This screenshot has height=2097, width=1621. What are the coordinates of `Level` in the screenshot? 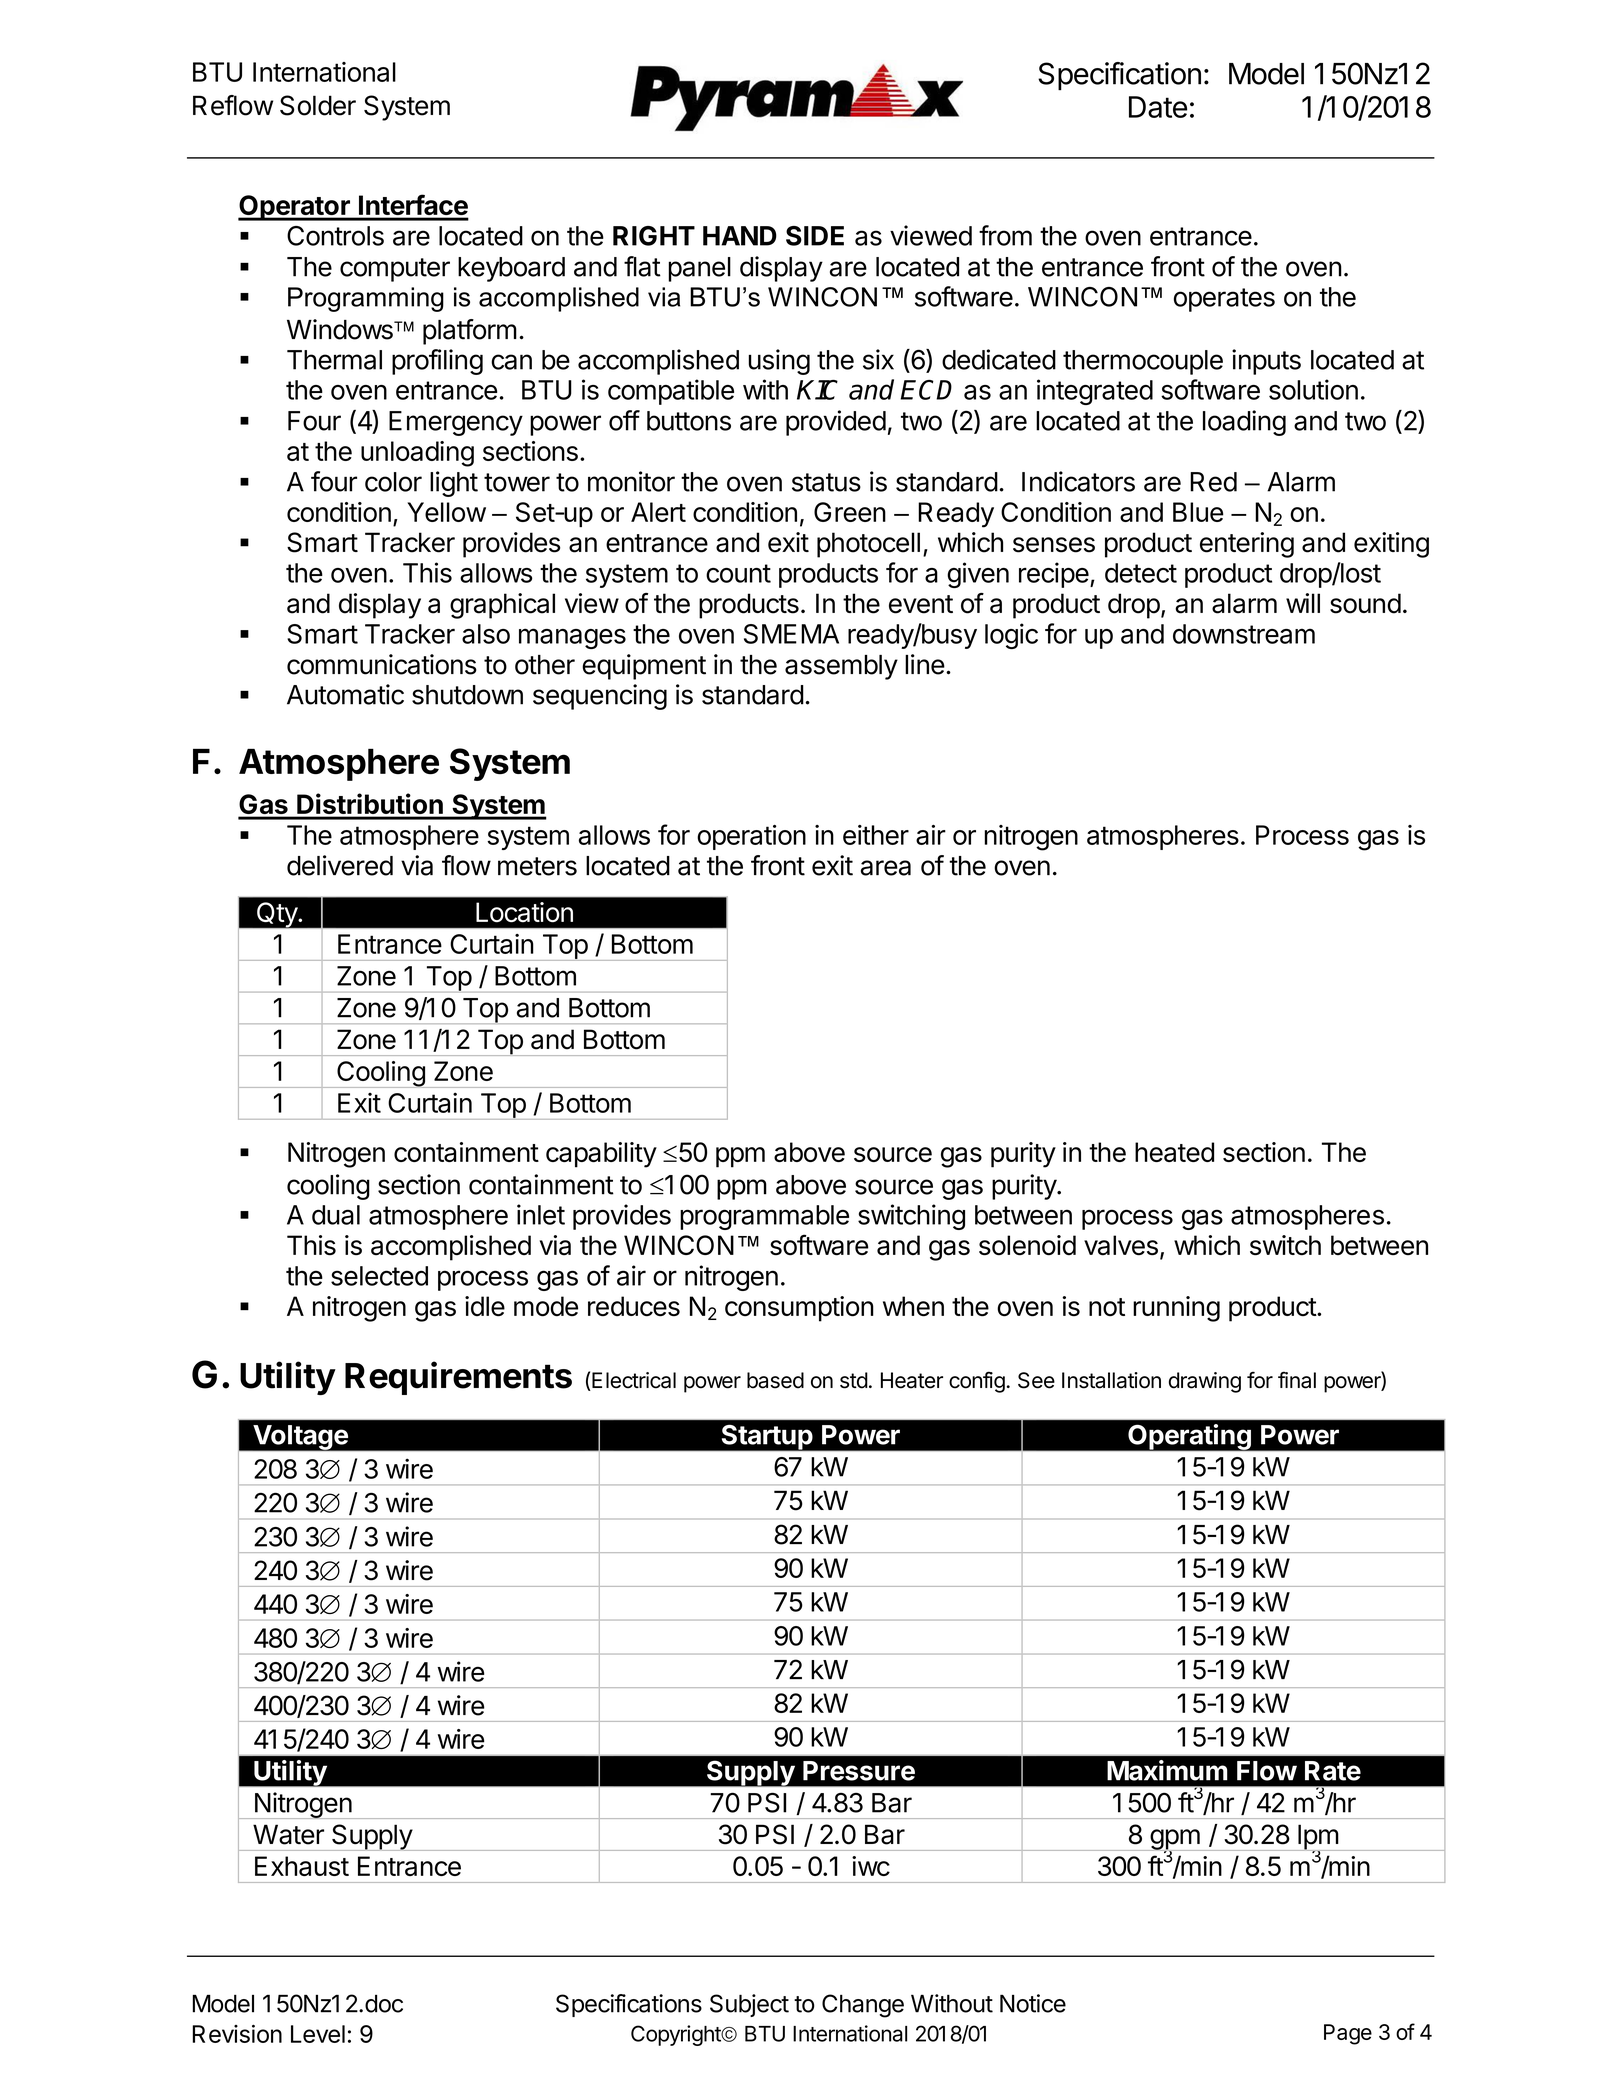 It's located at (318, 2034).
